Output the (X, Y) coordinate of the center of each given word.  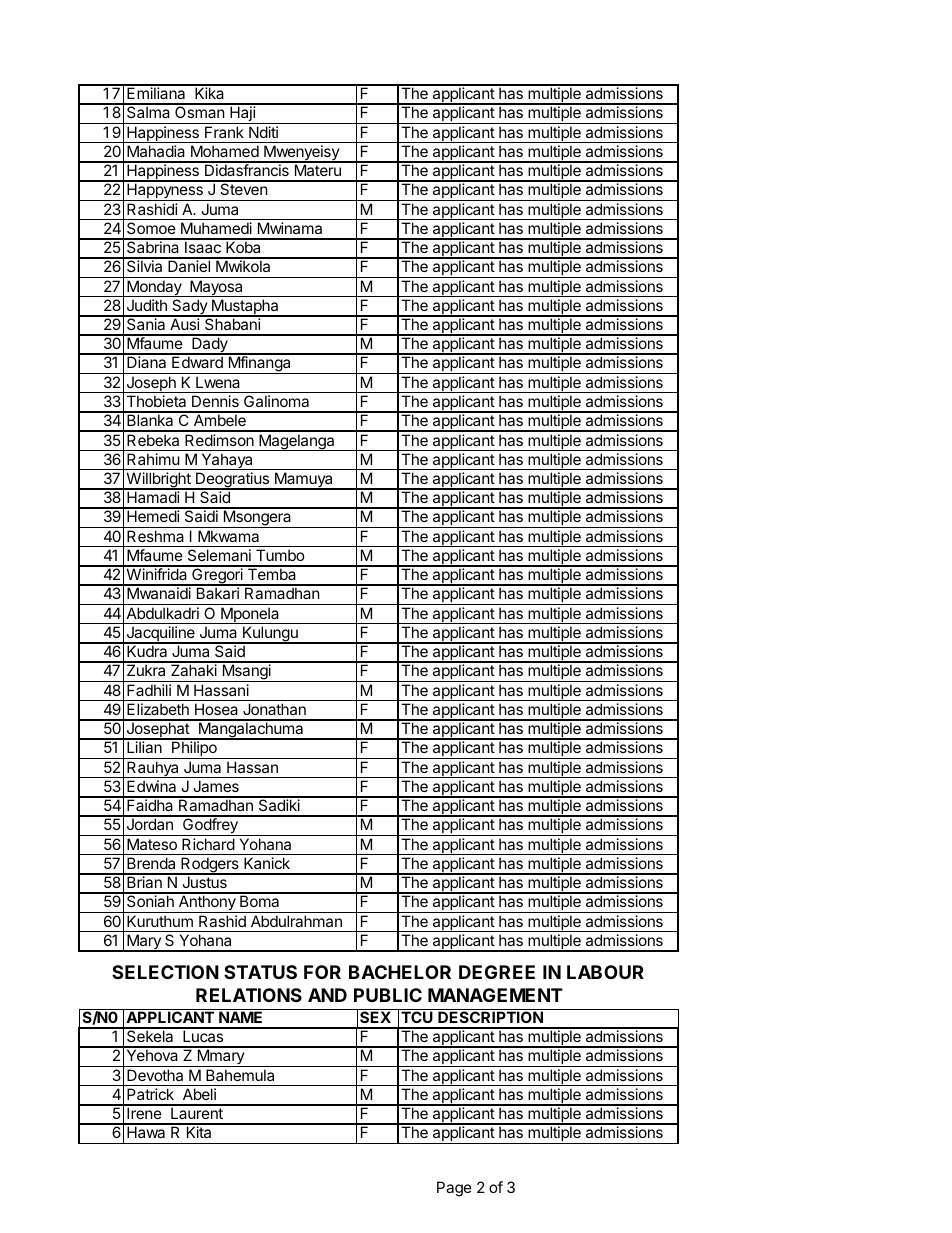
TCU (417, 1016)
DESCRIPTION (490, 1016)
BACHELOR (400, 972)
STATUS (260, 972)
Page (454, 1189)
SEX (375, 1016)
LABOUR (605, 972)
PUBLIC (388, 995)
